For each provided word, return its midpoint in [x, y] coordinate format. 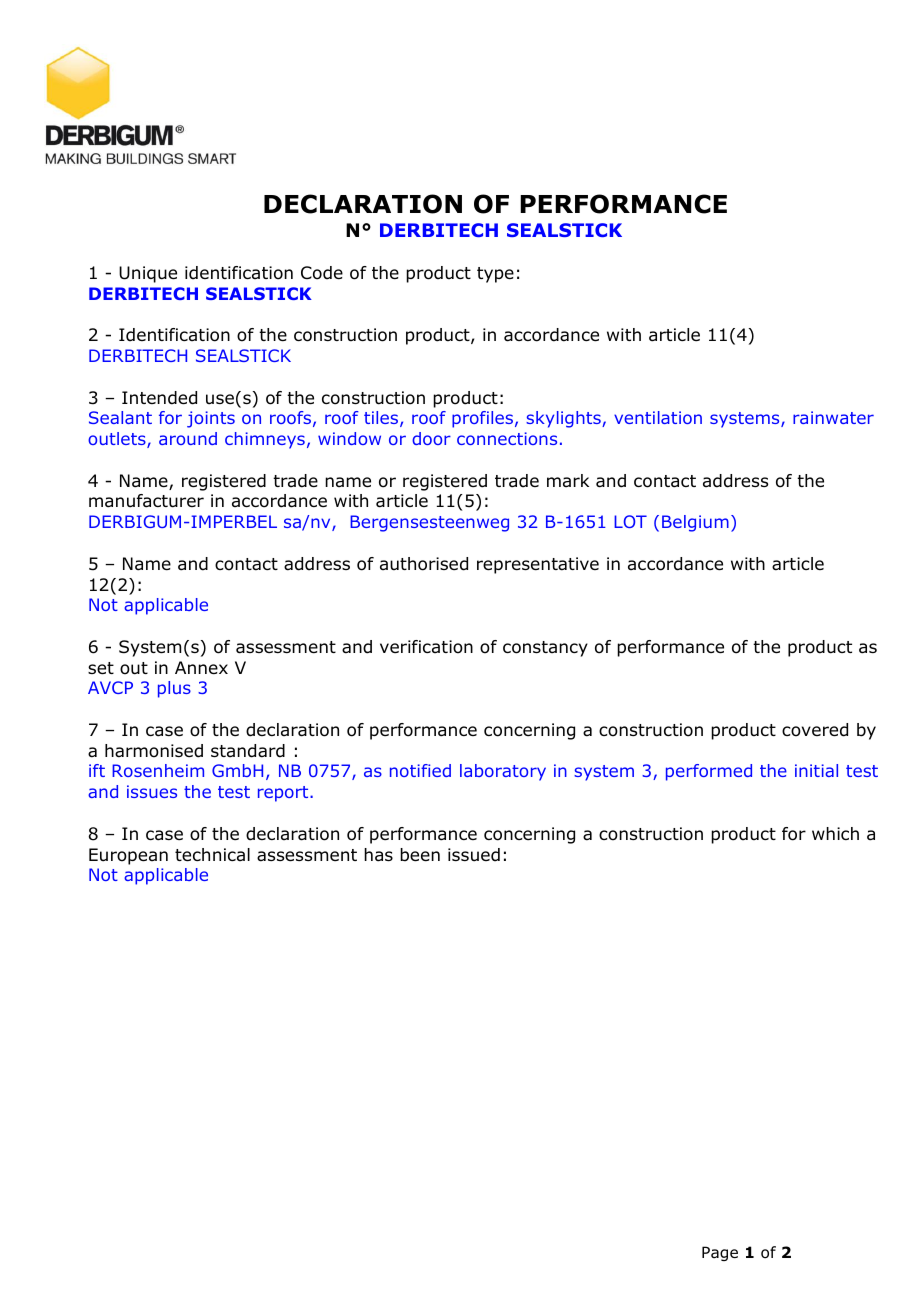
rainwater [833, 417]
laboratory [503, 772]
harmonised [154, 751]
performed [709, 772]
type [495, 275]
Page [720, 1253]
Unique [148, 274]
